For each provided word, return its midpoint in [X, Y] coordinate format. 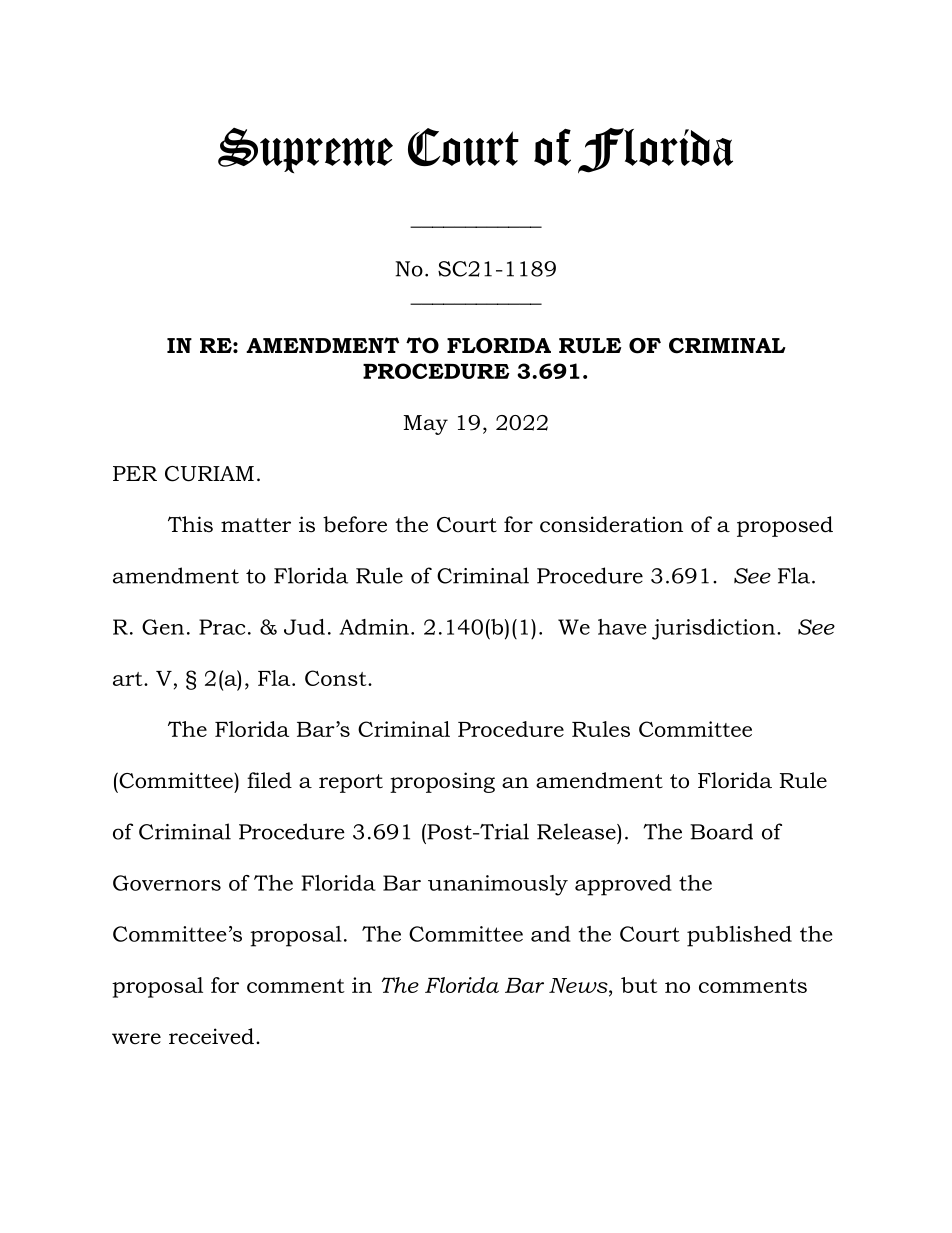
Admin [374, 627]
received [211, 1036]
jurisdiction [713, 629]
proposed [785, 526]
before [355, 524]
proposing [442, 782]
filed [269, 780]
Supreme [305, 150]
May [425, 425]
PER [135, 473]
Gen [163, 627]
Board [721, 831]
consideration [611, 524]
